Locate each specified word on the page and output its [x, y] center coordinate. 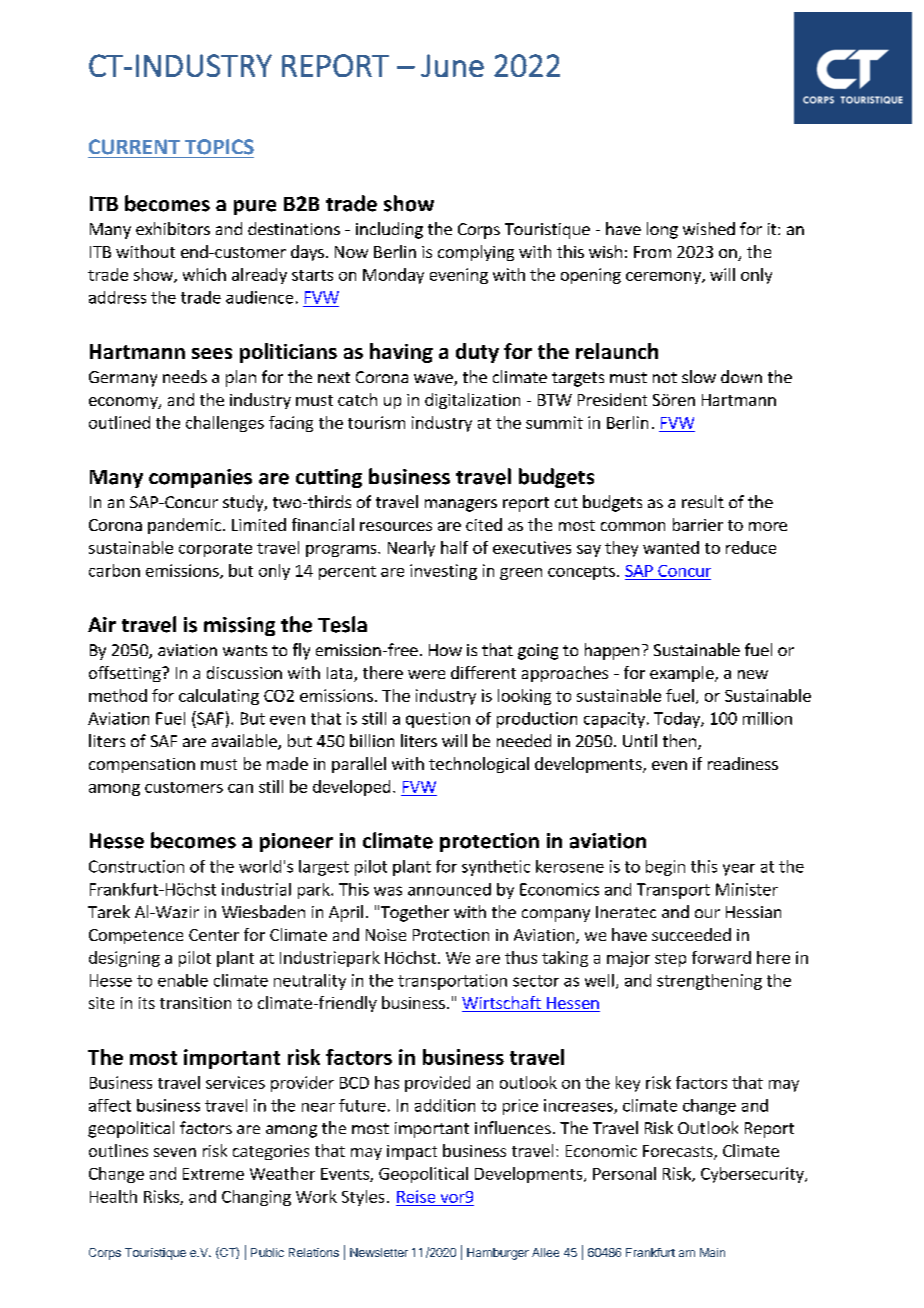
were [426, 674]
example [683, 674]
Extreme [213, 1174]
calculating [219, 697]
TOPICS [219, 147]
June [452, 65]
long [662, 230]
